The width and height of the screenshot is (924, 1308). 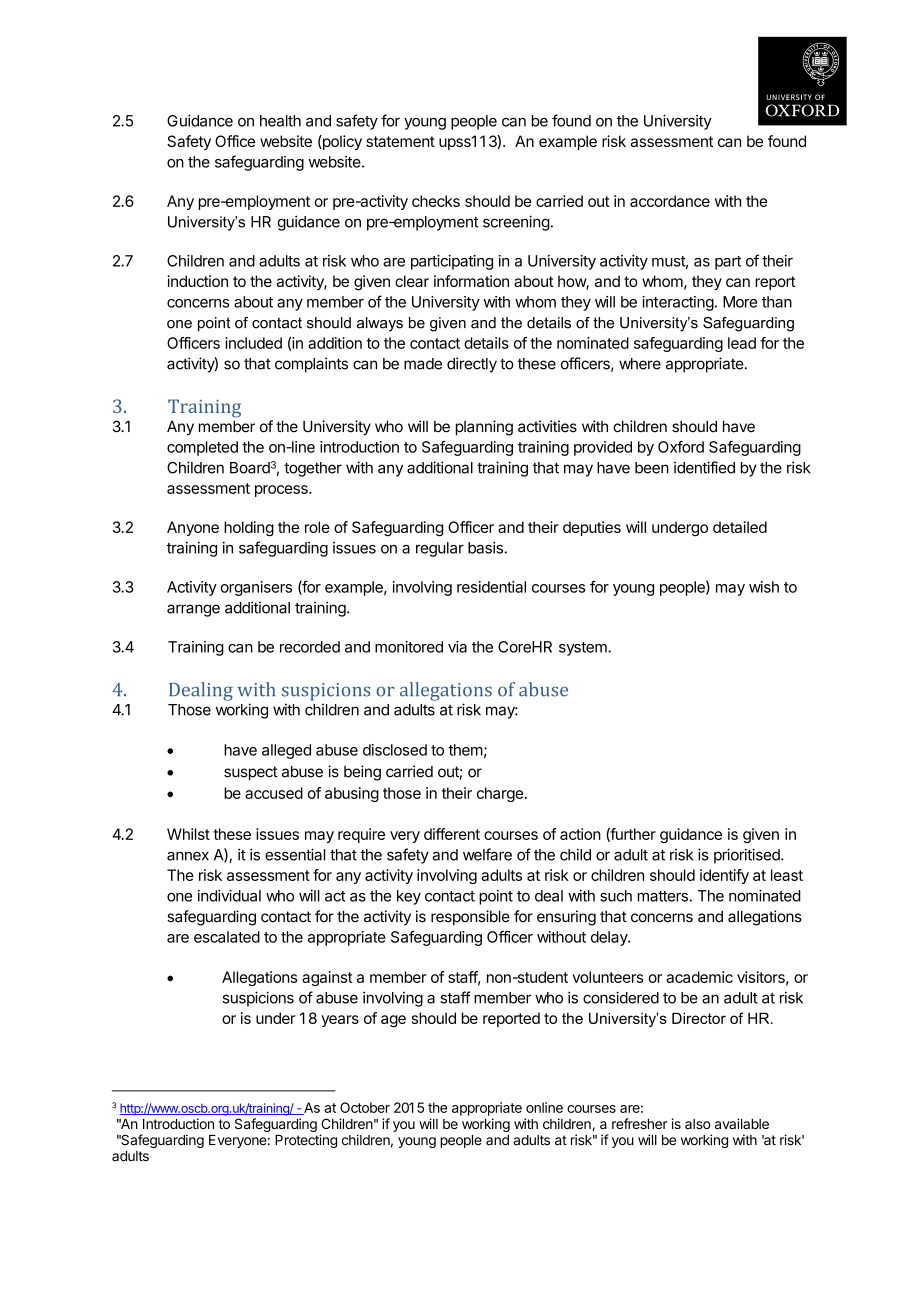 What do you see at coordinates (457, 647) in the screenshot?
I see `via` at bounding box center [457, 647].
